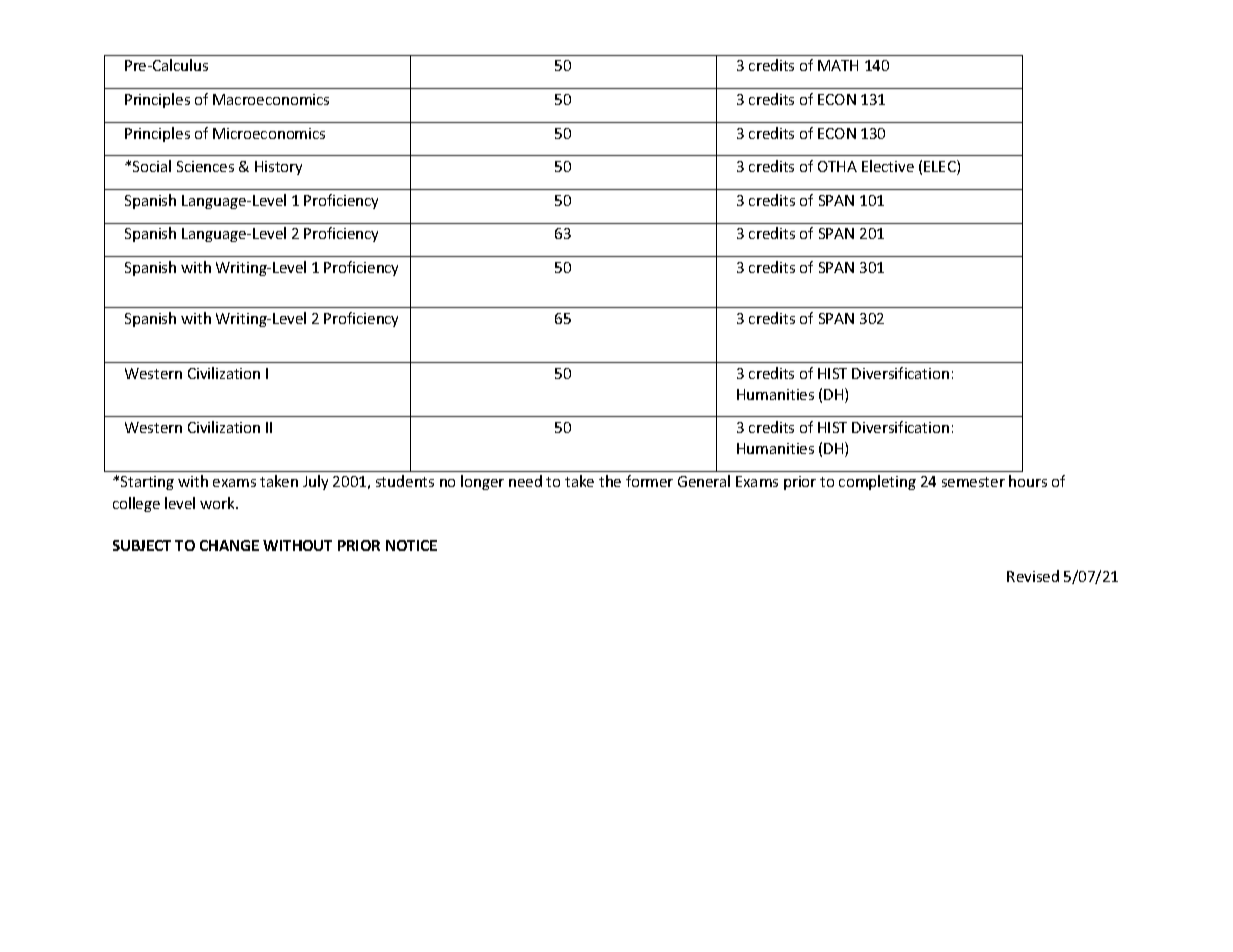 This document has height=952, width=1233. I want to click on students, so click(405, 481).
